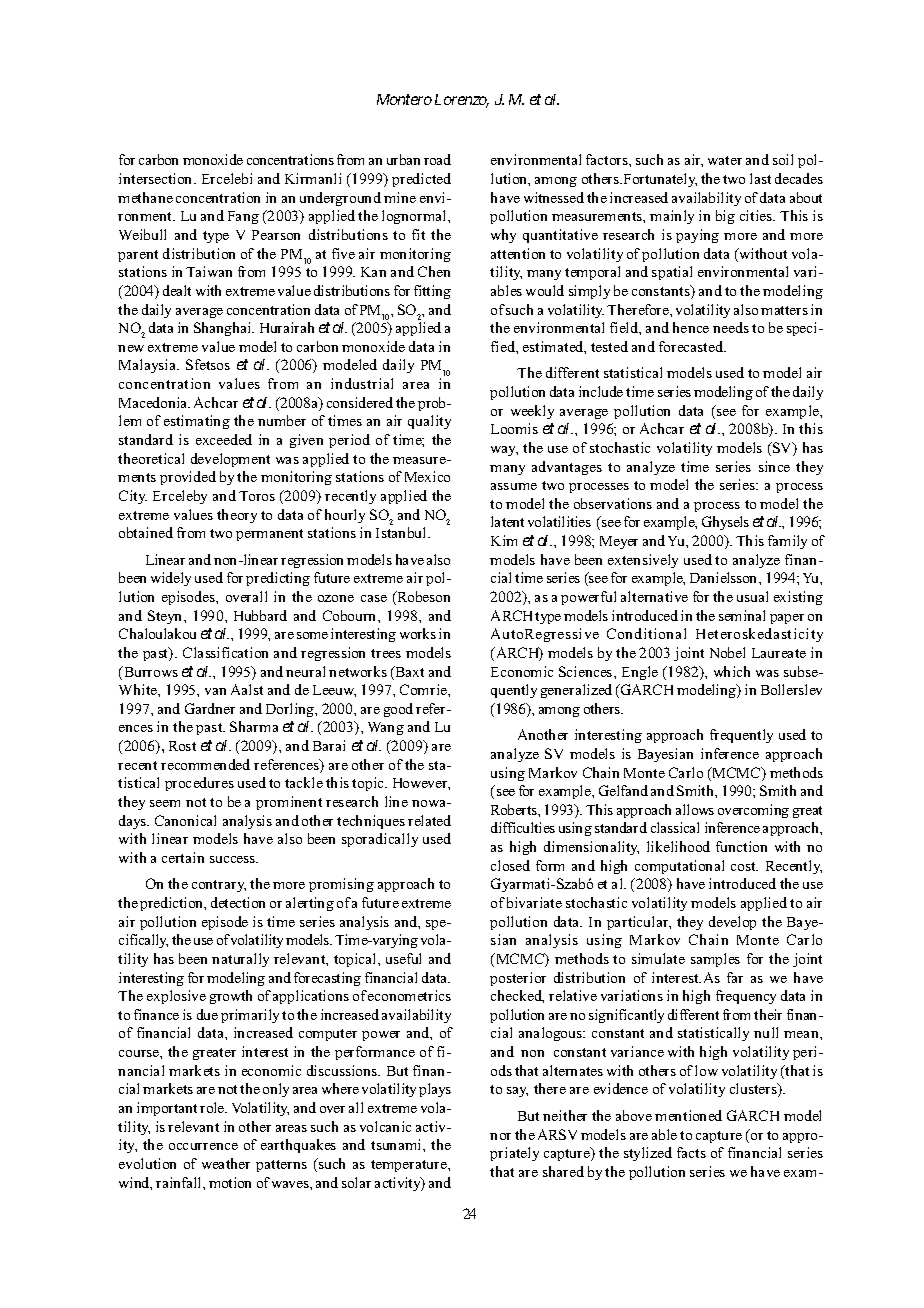 This screenshot has width=924, height=1308. What do you see at coordinates (510, 865) in the screenshot?
I see `closed` at bounding box center [510, 865].
